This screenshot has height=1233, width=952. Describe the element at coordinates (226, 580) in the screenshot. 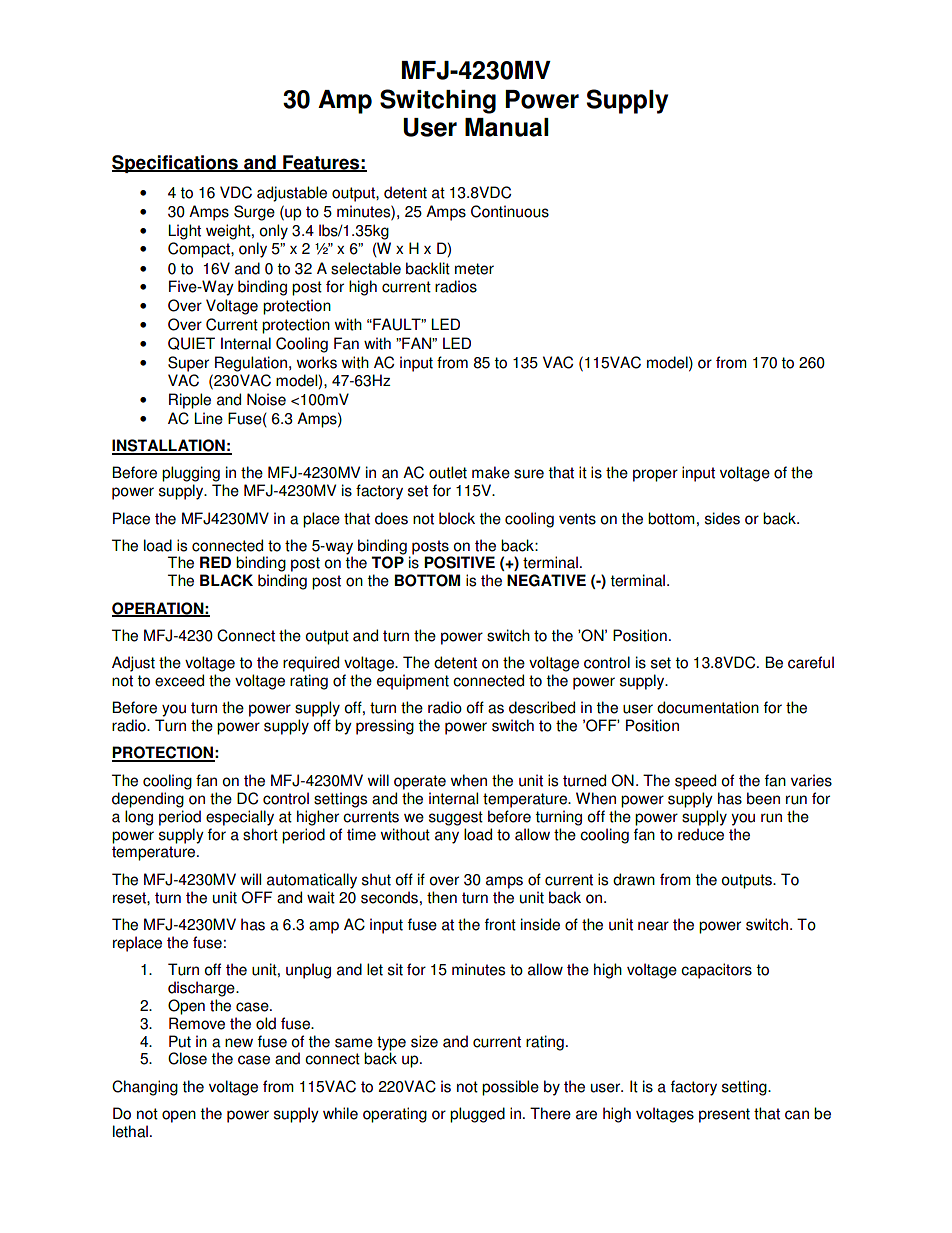

I see `BLACK` at that location.
